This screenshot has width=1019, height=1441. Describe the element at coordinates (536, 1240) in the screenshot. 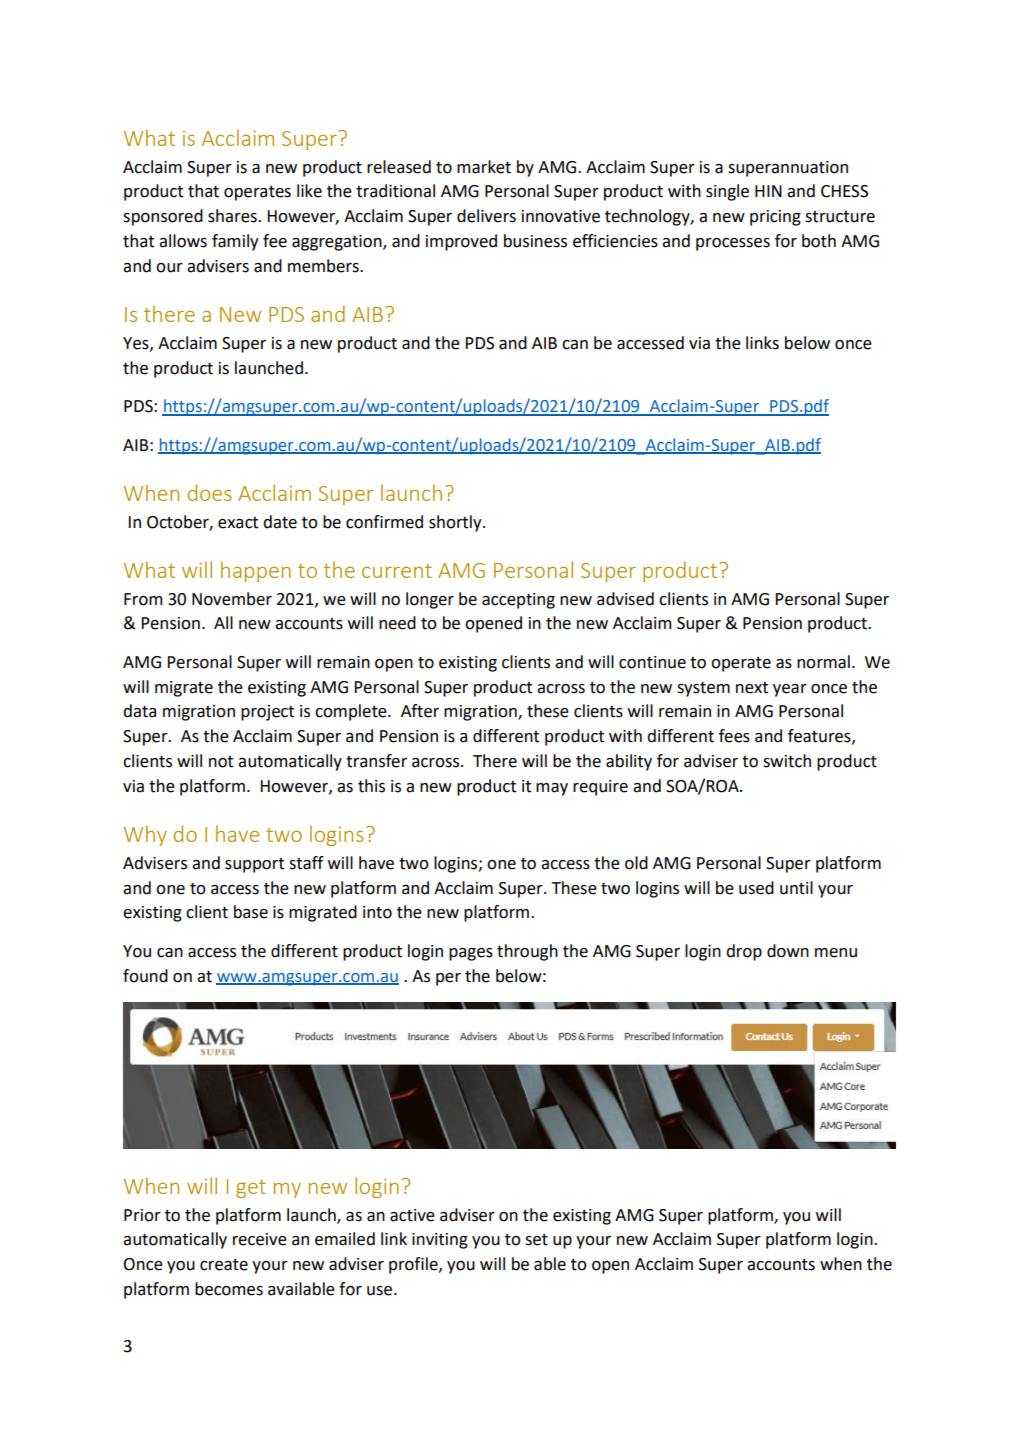

I see `set` at that location.
